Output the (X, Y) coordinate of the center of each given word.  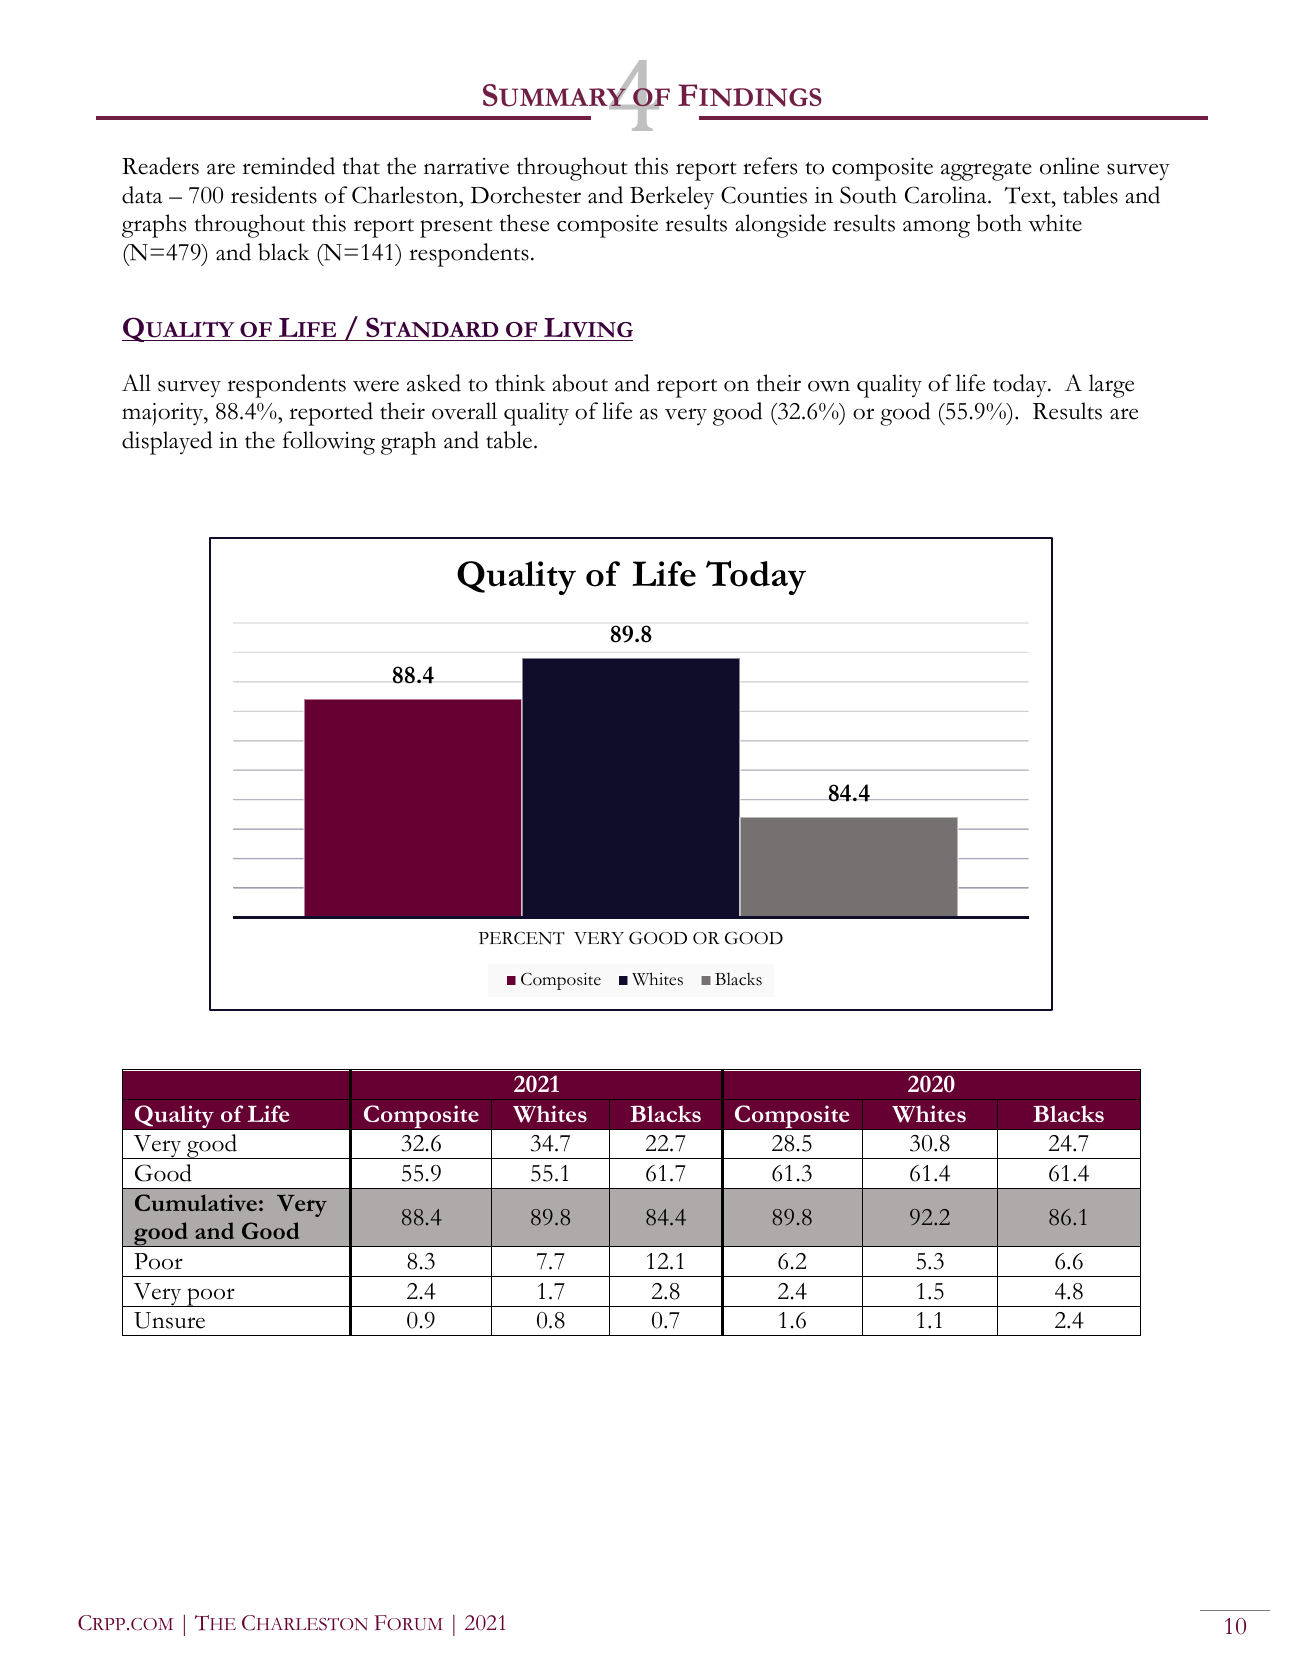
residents (274, 195)
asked (434, 383)
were (376, 386)
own (829, 386)
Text (1029, 195)
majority (164, 414)
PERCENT (522, 938)
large (1111, 386)
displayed (167, 443)
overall (464, 411)
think (520, 383)
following (329, 443)
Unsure (169, 1320)
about (580, 383)
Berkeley (672, 198)
